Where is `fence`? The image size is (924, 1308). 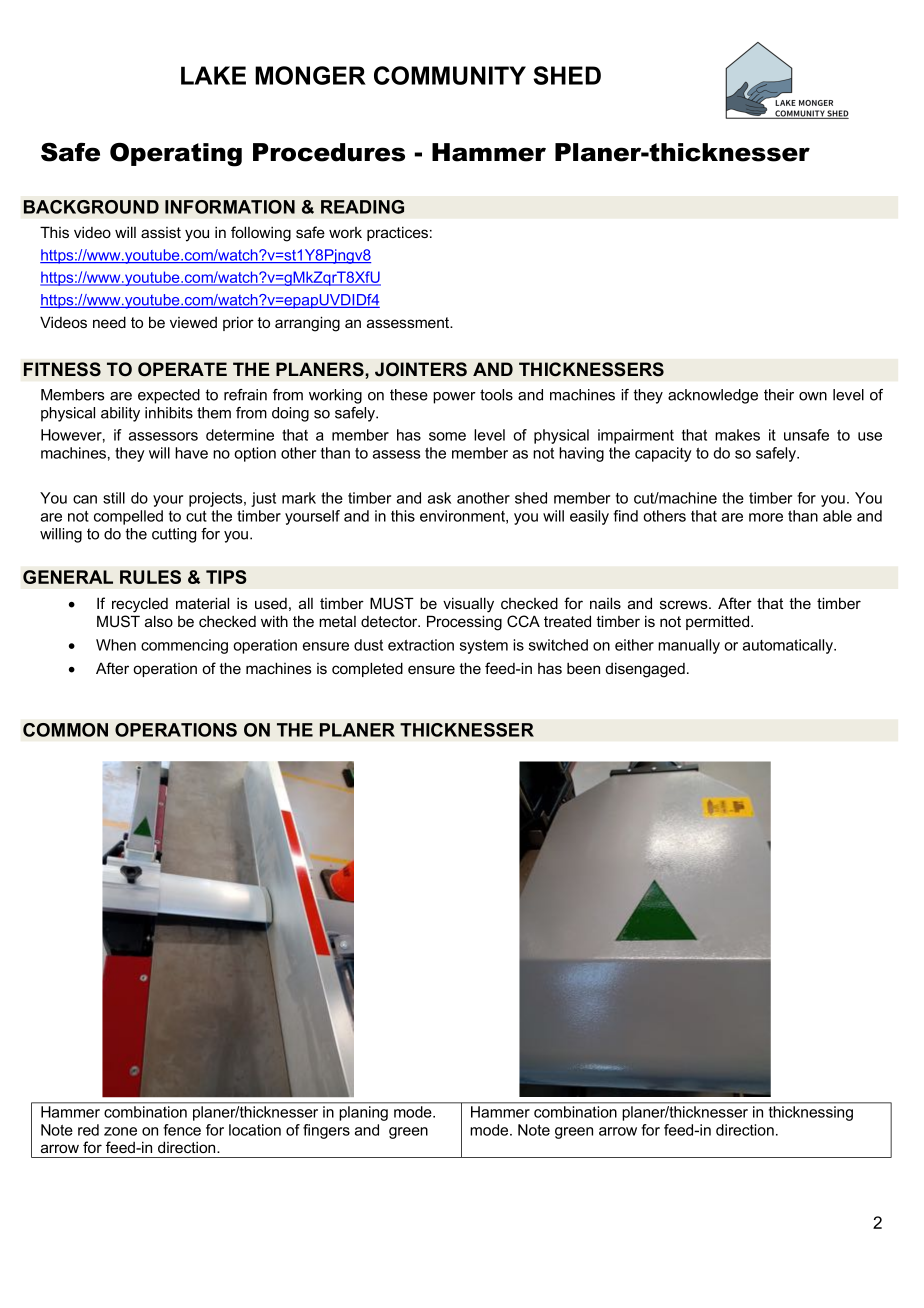
fence is located at coordinates (182, 1130).
